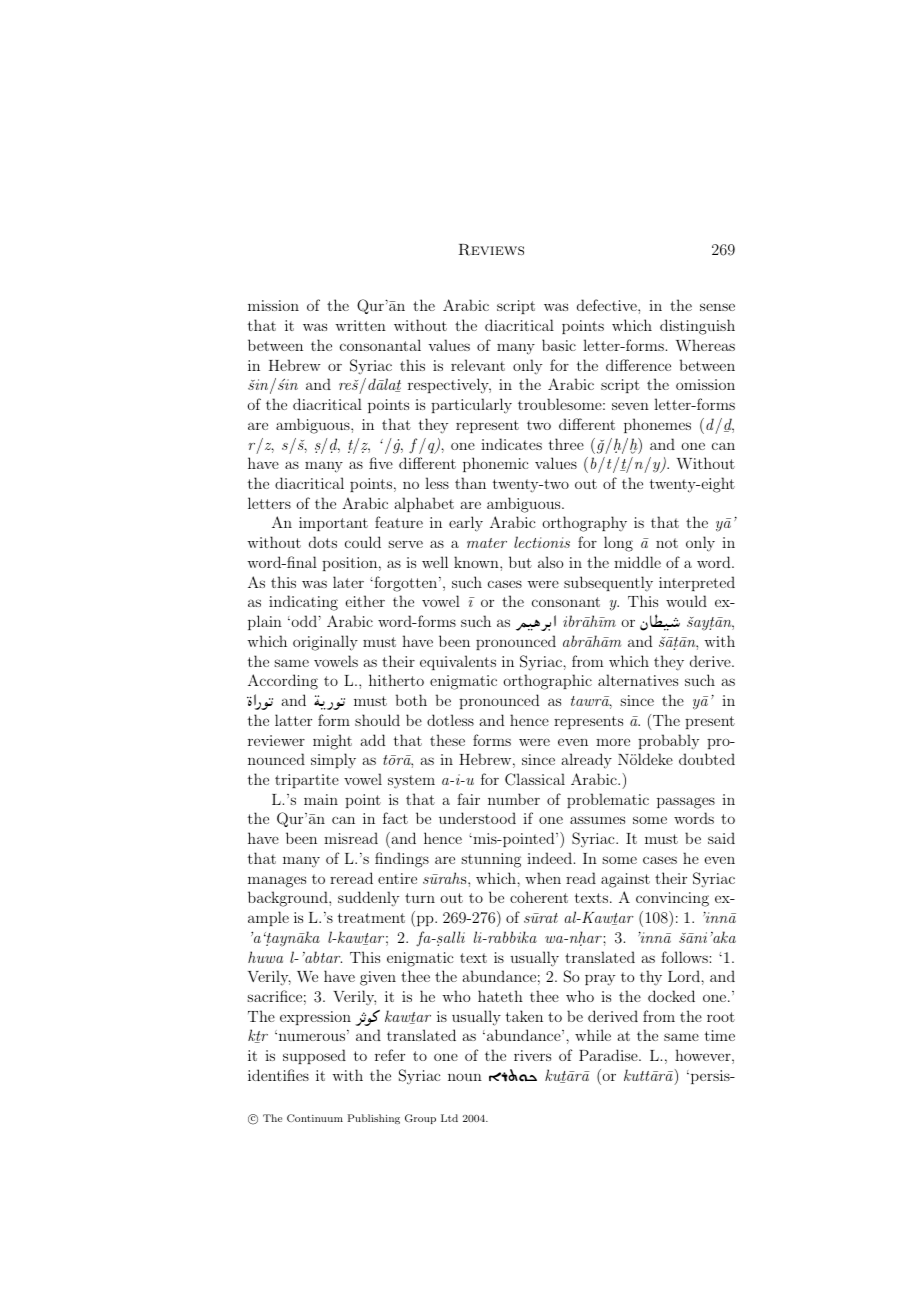 The height and width of the document is (1308, 924). Describe the element at coordinates (491, 250) in the document. I see `Reviews` at that location.
